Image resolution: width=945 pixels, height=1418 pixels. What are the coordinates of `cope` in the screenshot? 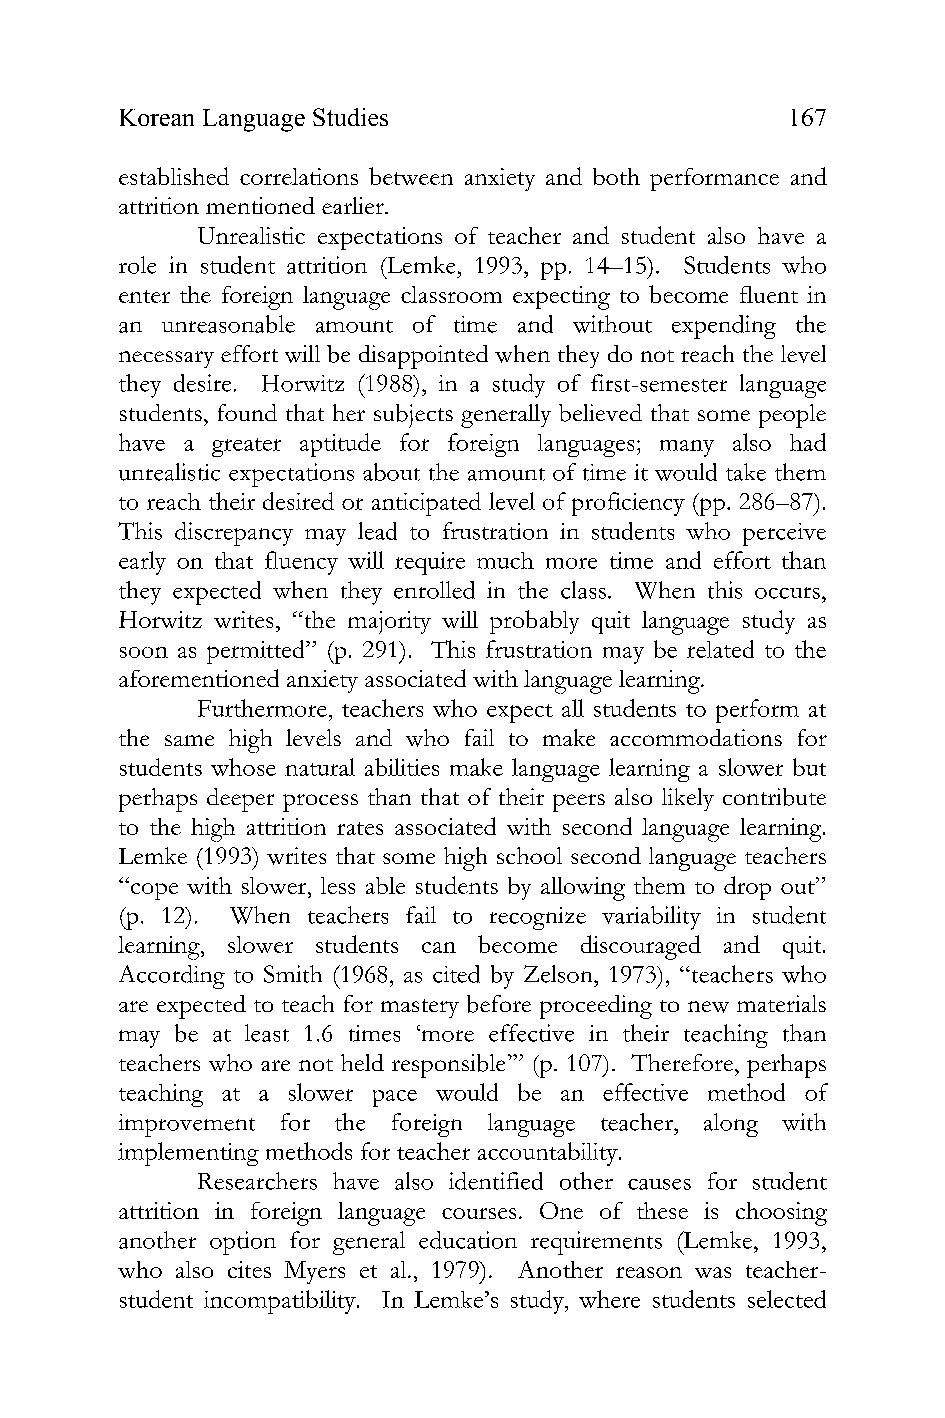 It's located at (153, 890).
